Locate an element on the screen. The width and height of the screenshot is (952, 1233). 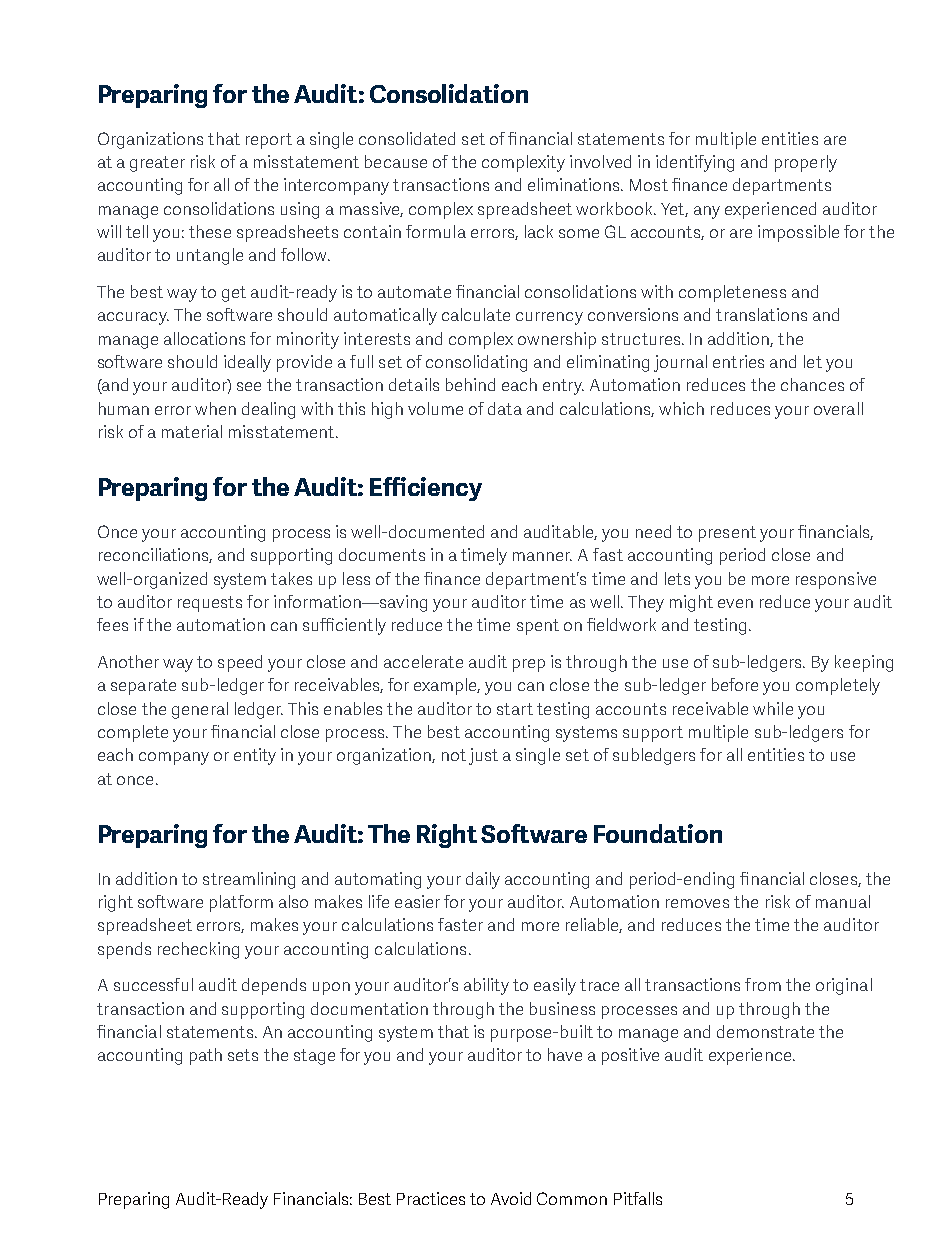
properly is located at coordinates (806, 163).
